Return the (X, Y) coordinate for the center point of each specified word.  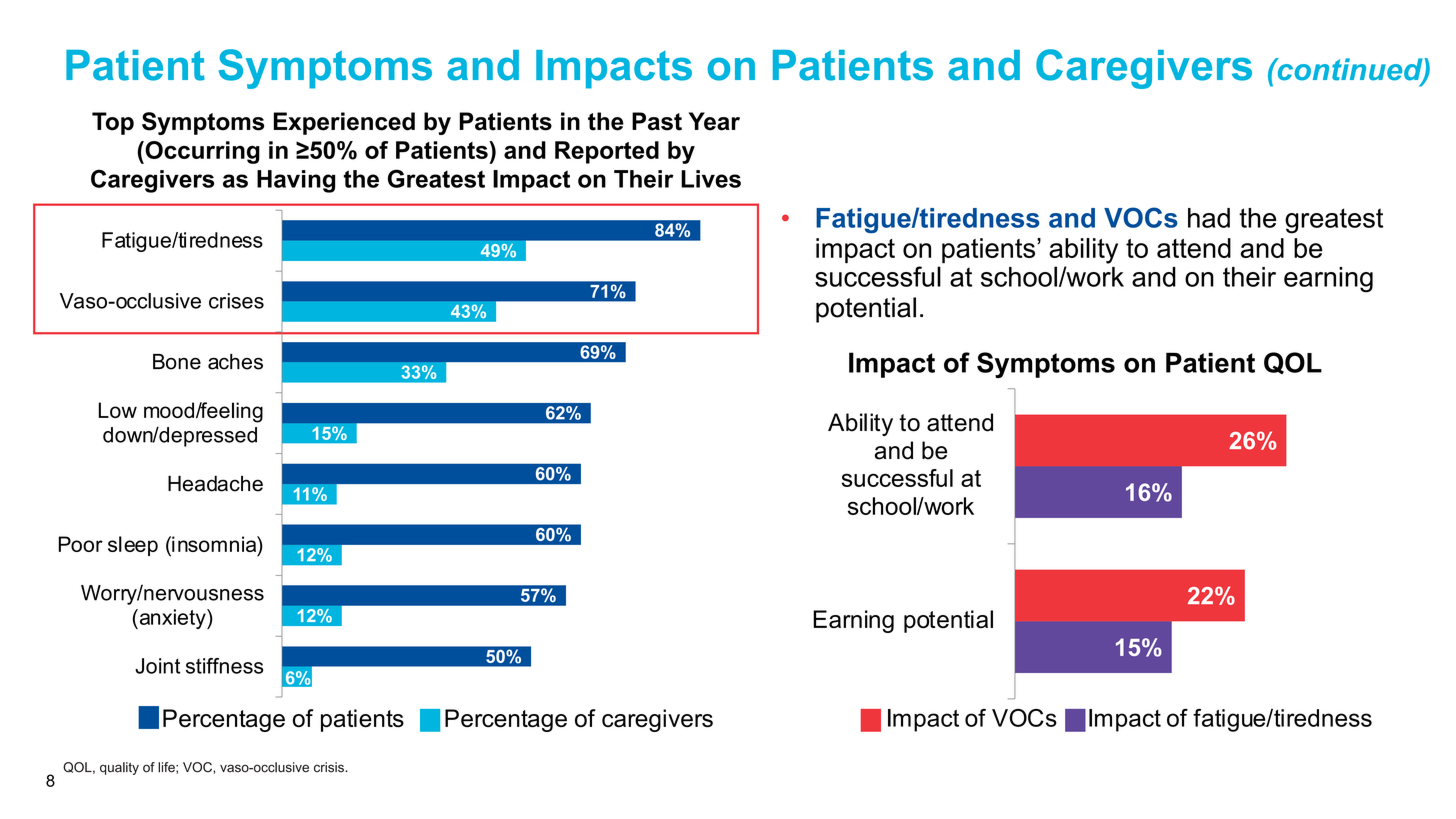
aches (235, 362)
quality (119, 768)
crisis (330, 767)
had (1209, 218)
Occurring (201, 152)
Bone (177, 362)
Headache (215, 483)
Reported (607, 152)
